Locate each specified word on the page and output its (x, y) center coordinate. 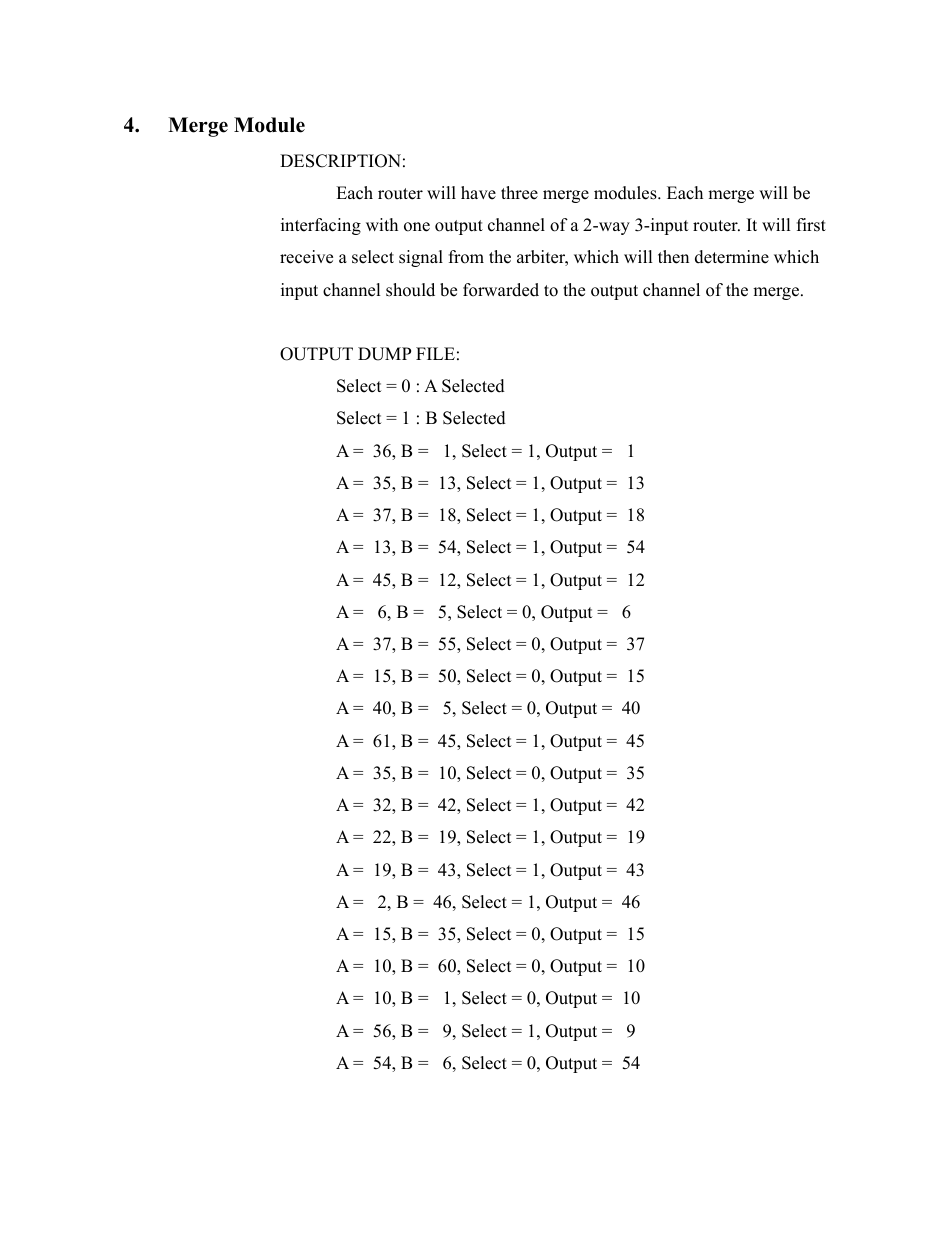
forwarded (501, 290)
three (519, 193)
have (478, 193)
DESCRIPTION (340, 161)
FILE (435, 353)
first (811, 225)
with (382, 224)
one (417, 227)
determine (732, 257)
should (410, 290)
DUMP (384, 354)
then (673, 257)
